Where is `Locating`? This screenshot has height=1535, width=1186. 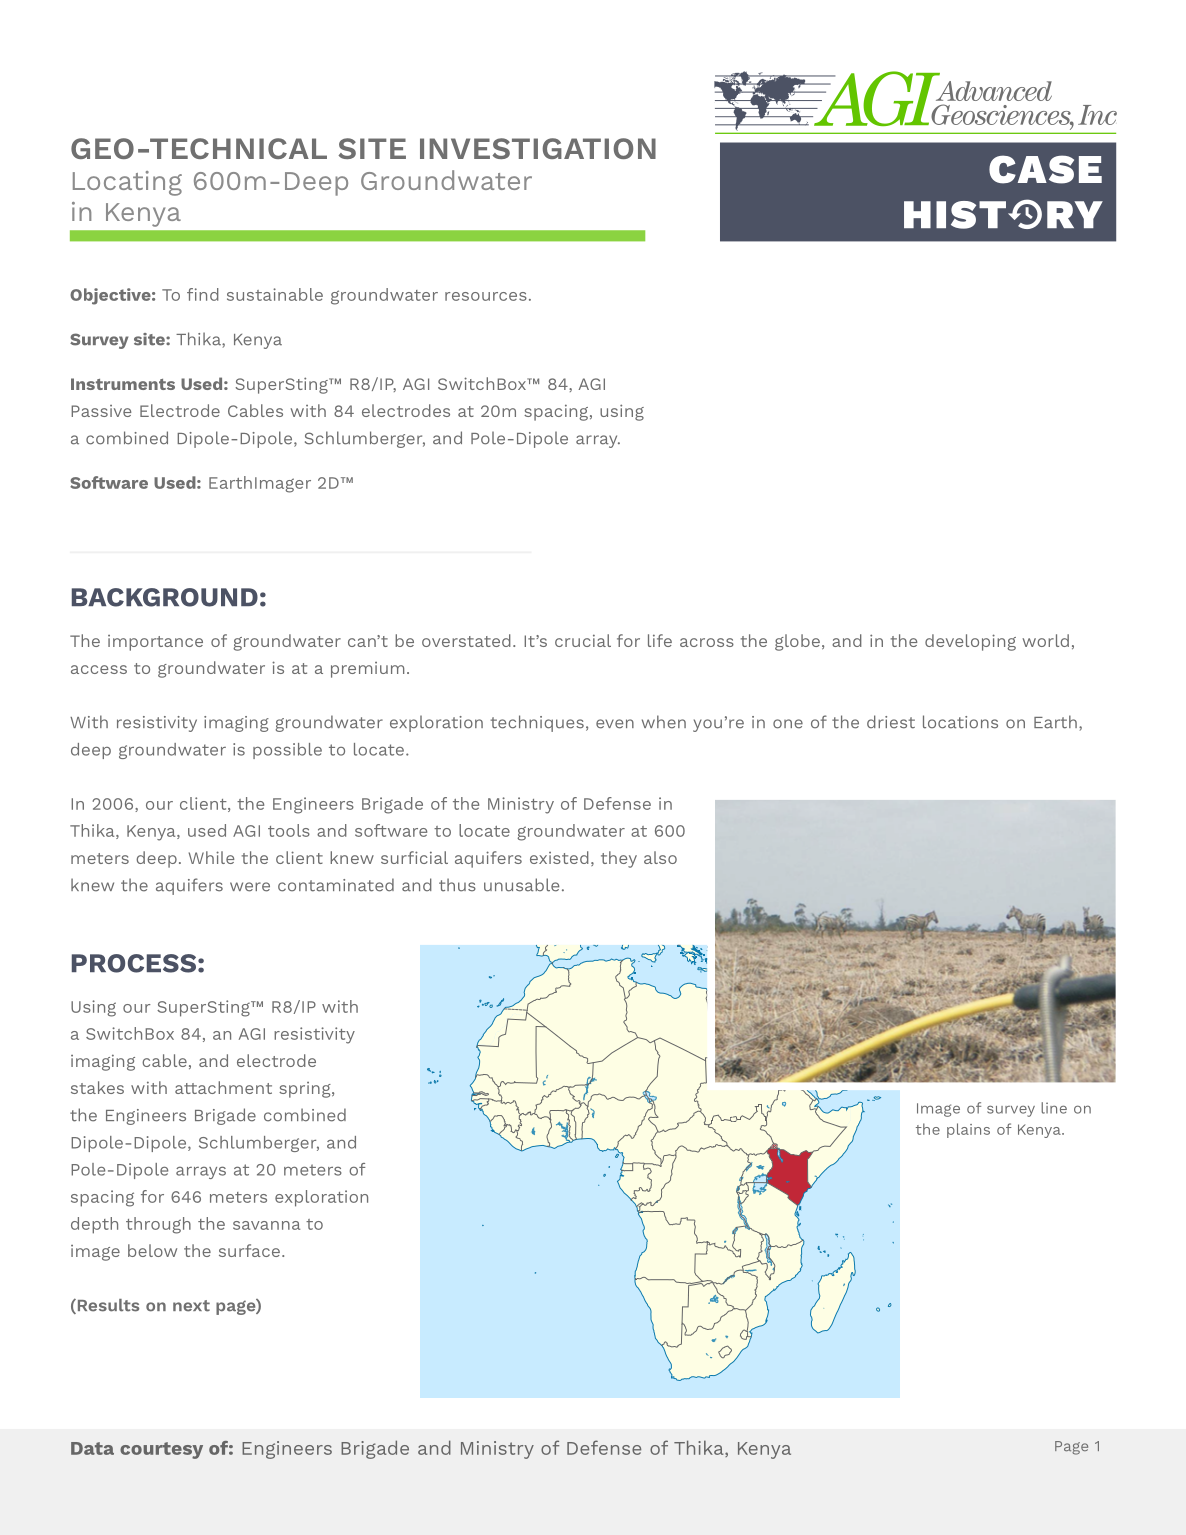 Locating is located at coordinates (127, 183).
